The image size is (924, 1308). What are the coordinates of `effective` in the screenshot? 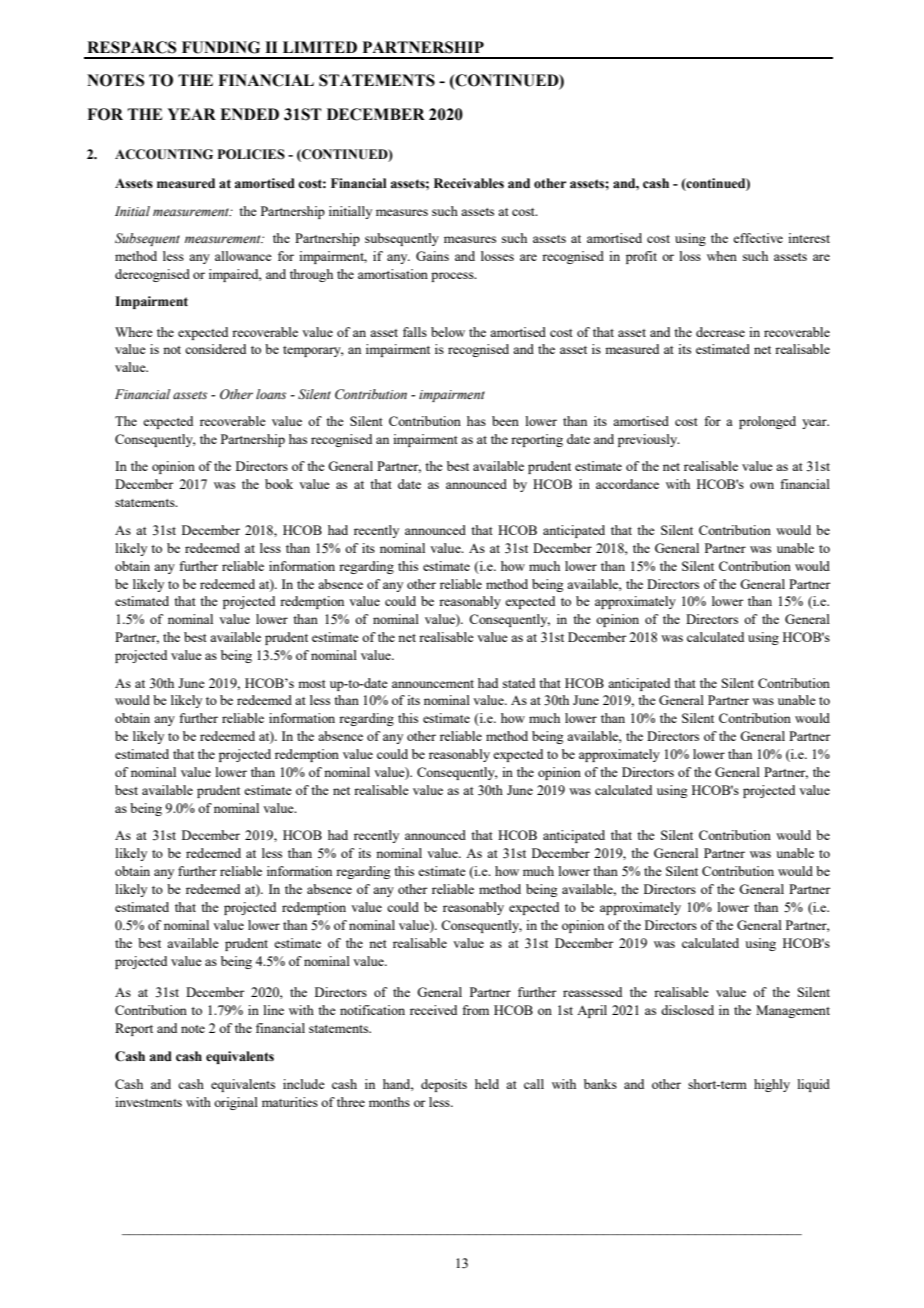 It's located at (758, 238).
